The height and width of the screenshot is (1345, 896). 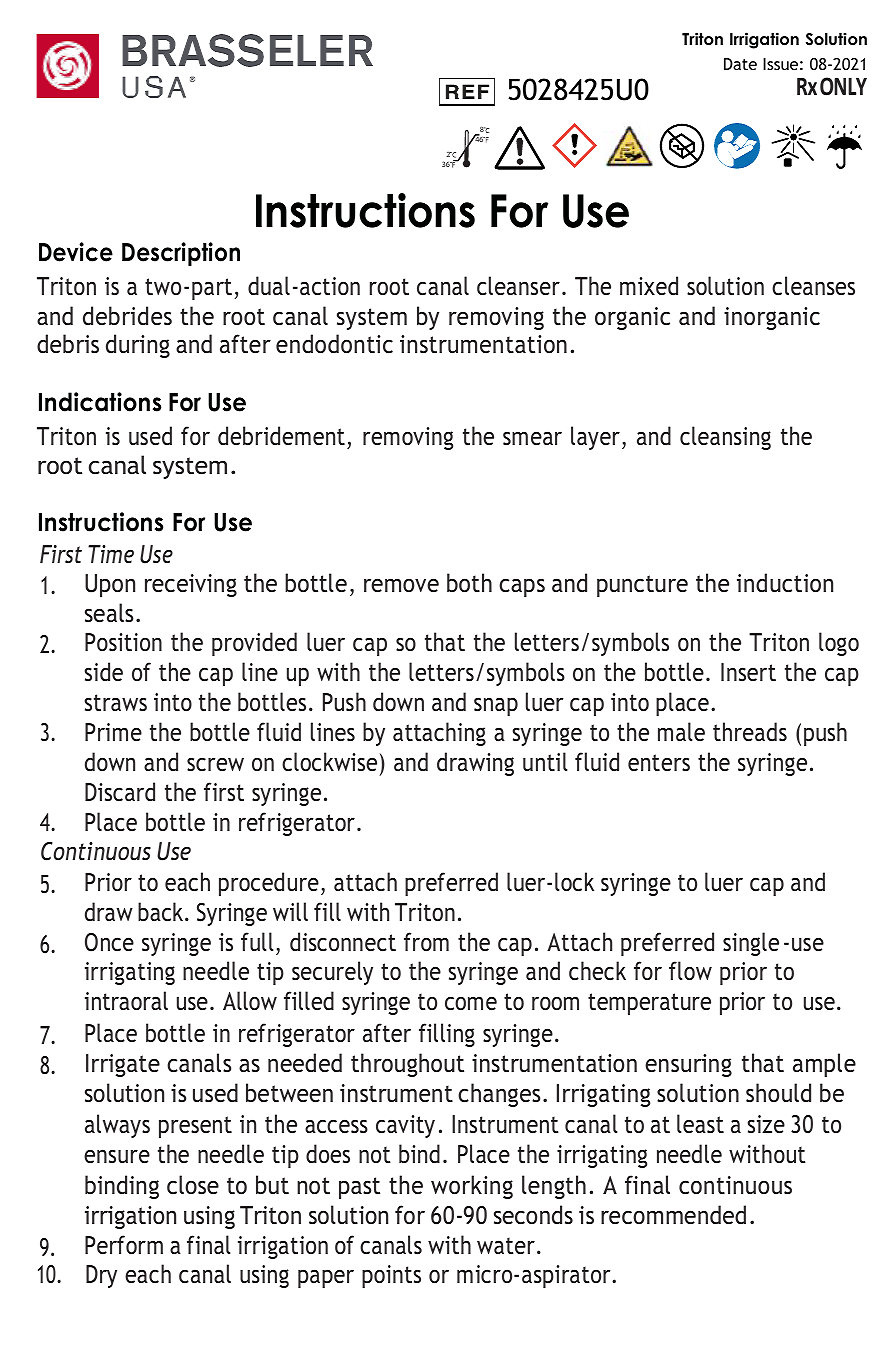 I want to click on snap, so click(x=496, y=706).
